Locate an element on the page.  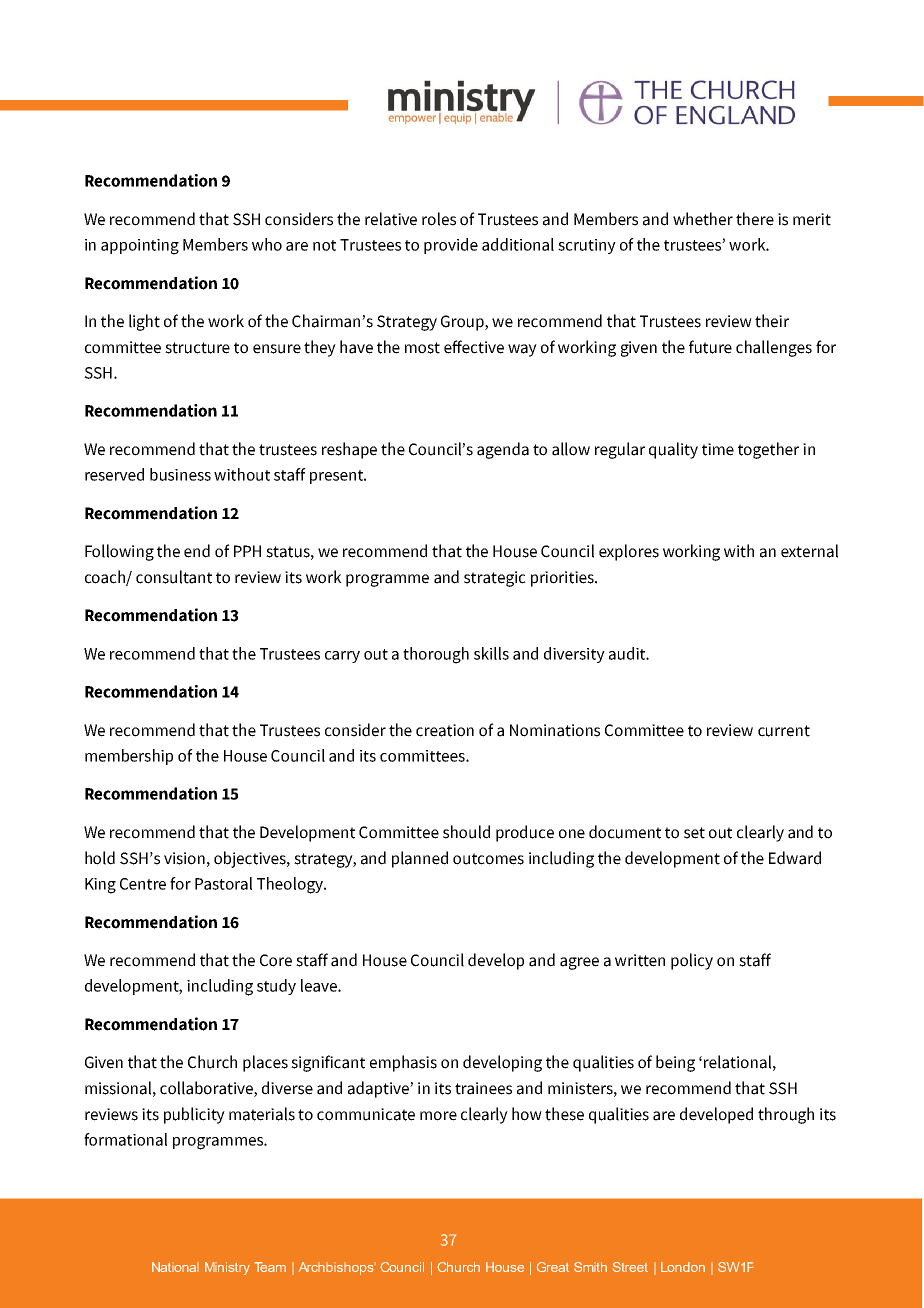
trainees is located at coordinates (483, 1088).
